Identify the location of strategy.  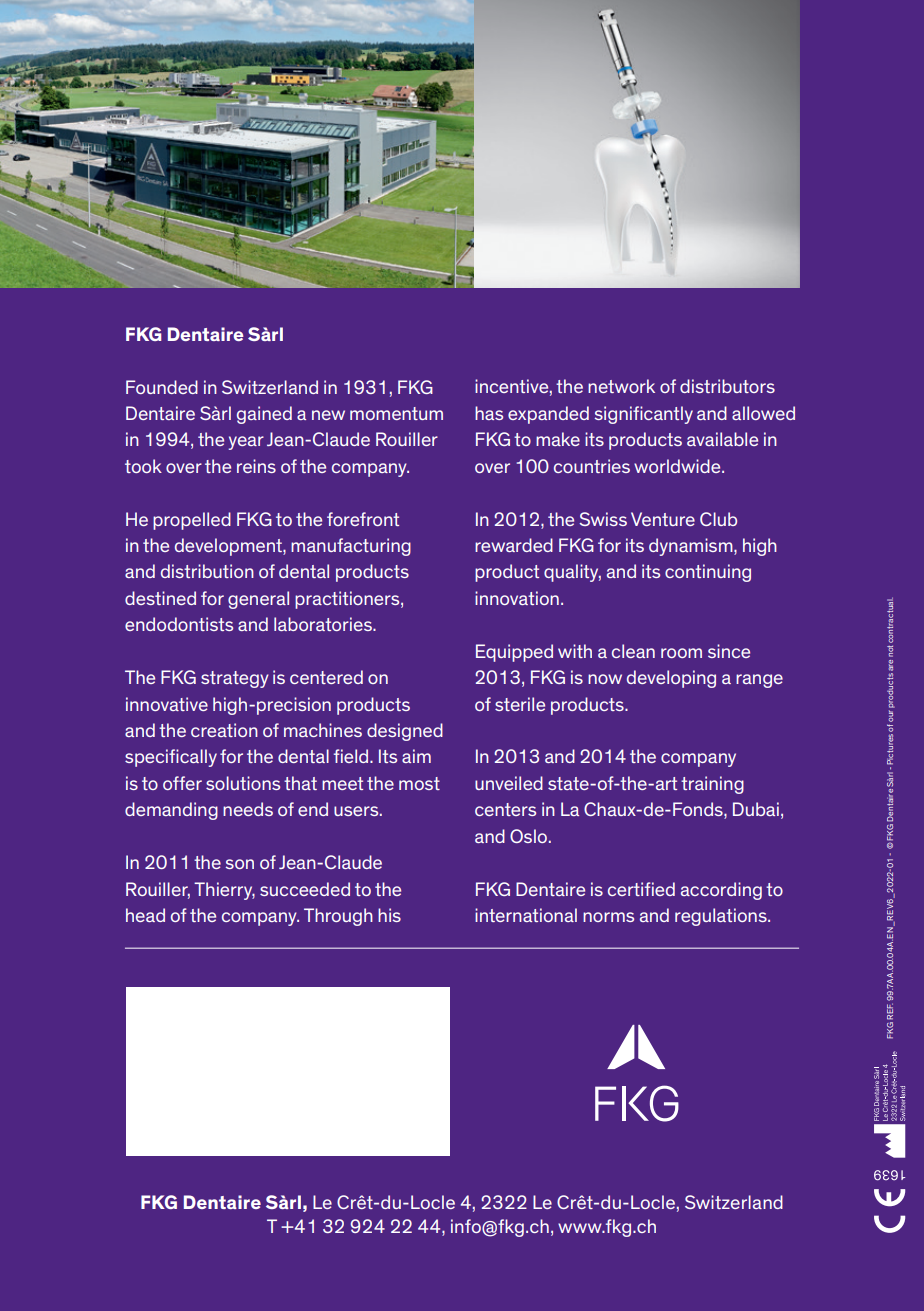
(235, 679).
